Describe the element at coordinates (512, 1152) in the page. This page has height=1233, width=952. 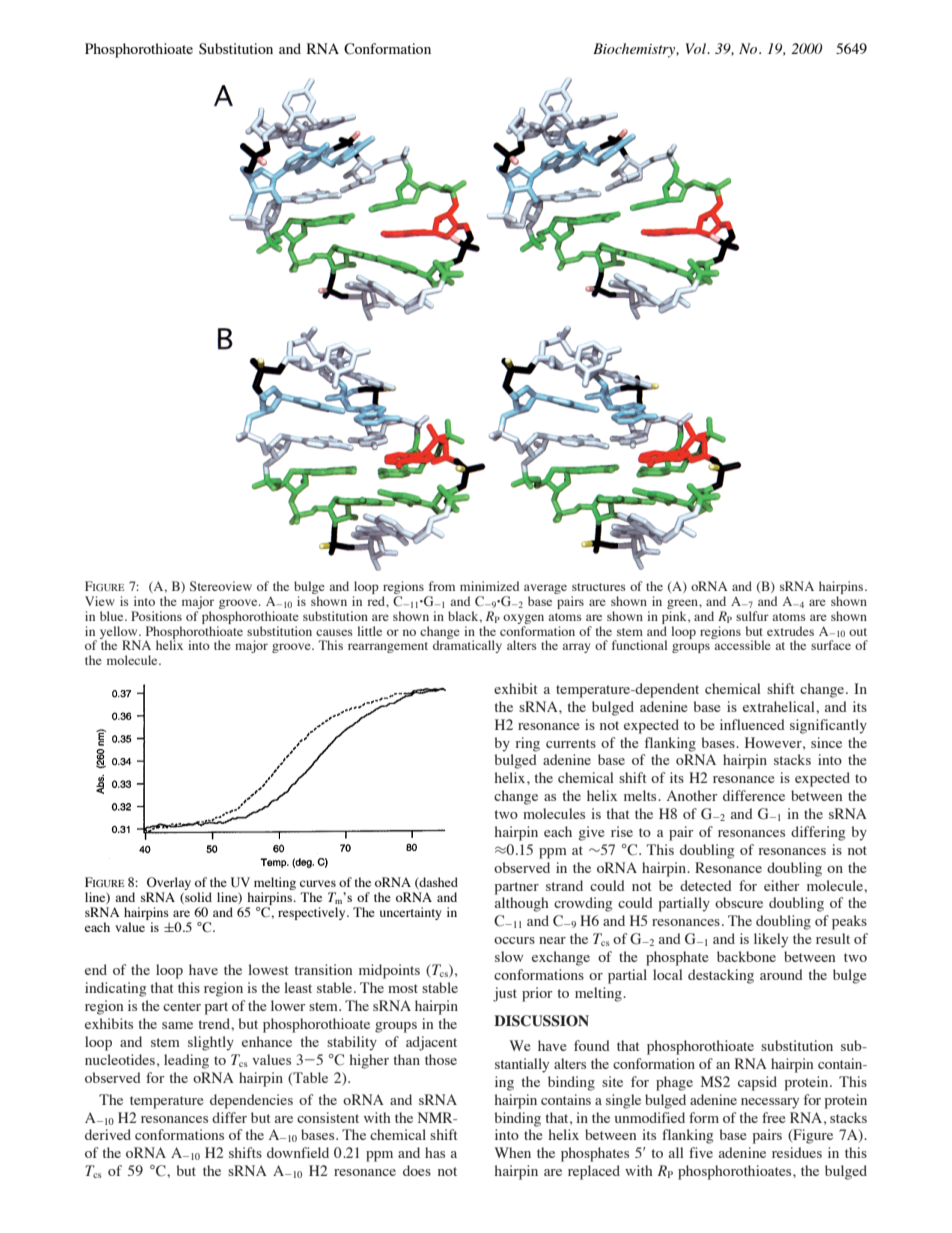
I see `When` at that location.
